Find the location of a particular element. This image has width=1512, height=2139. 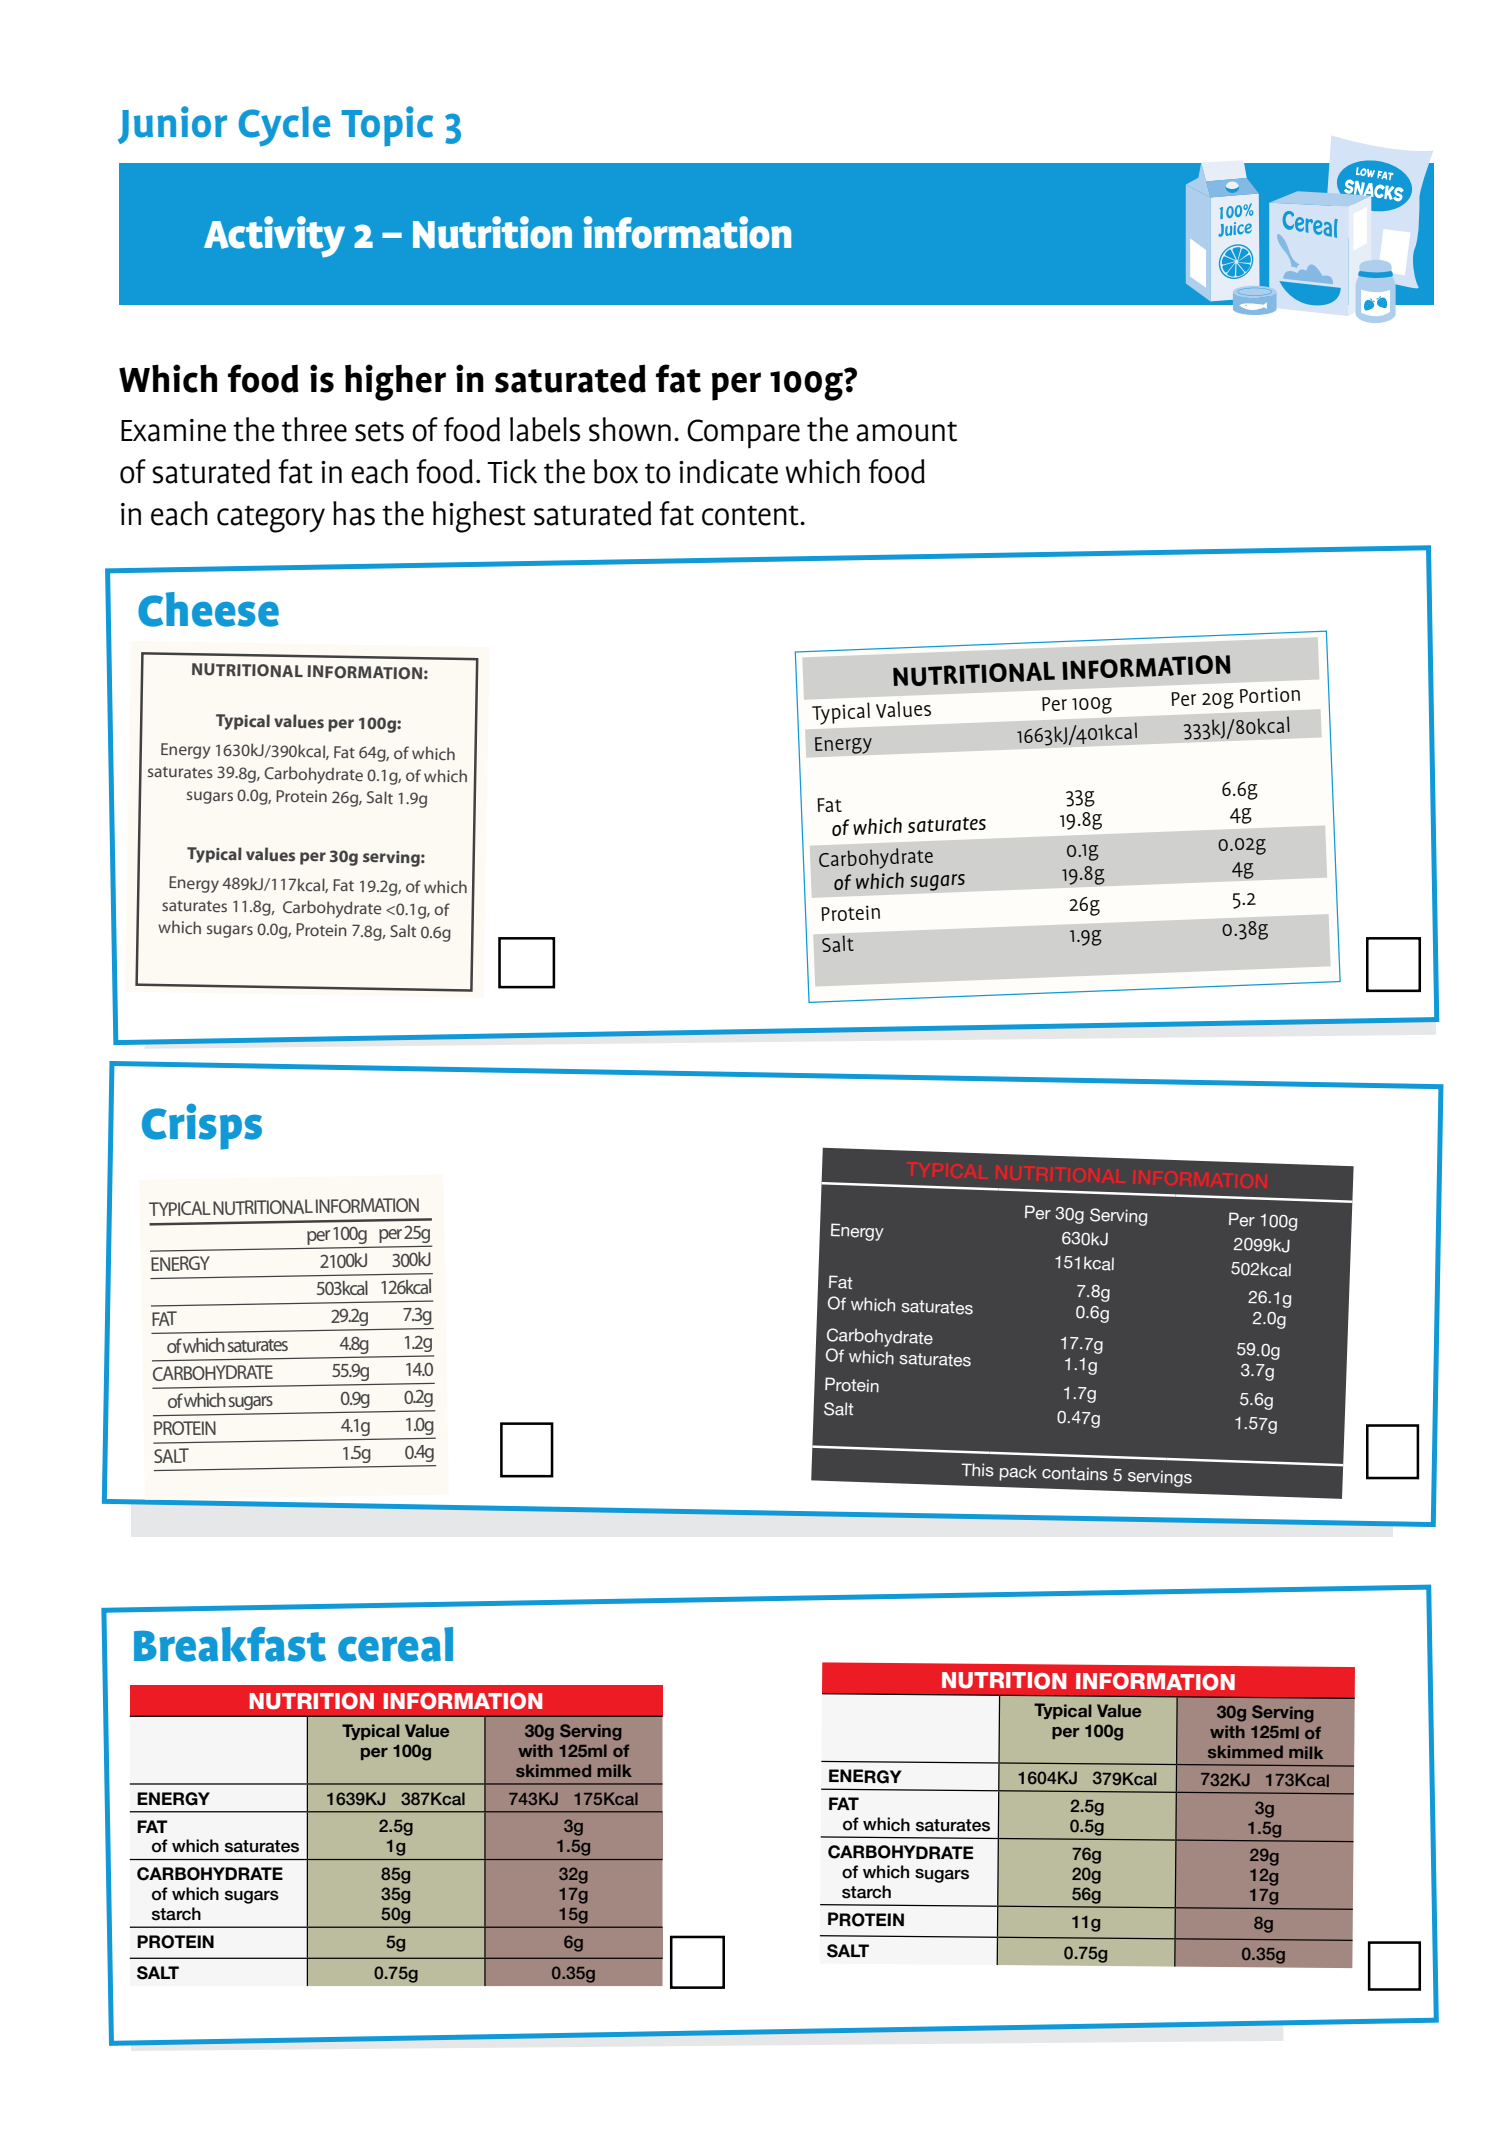

Cycle is located at coordinates (284, 126).
